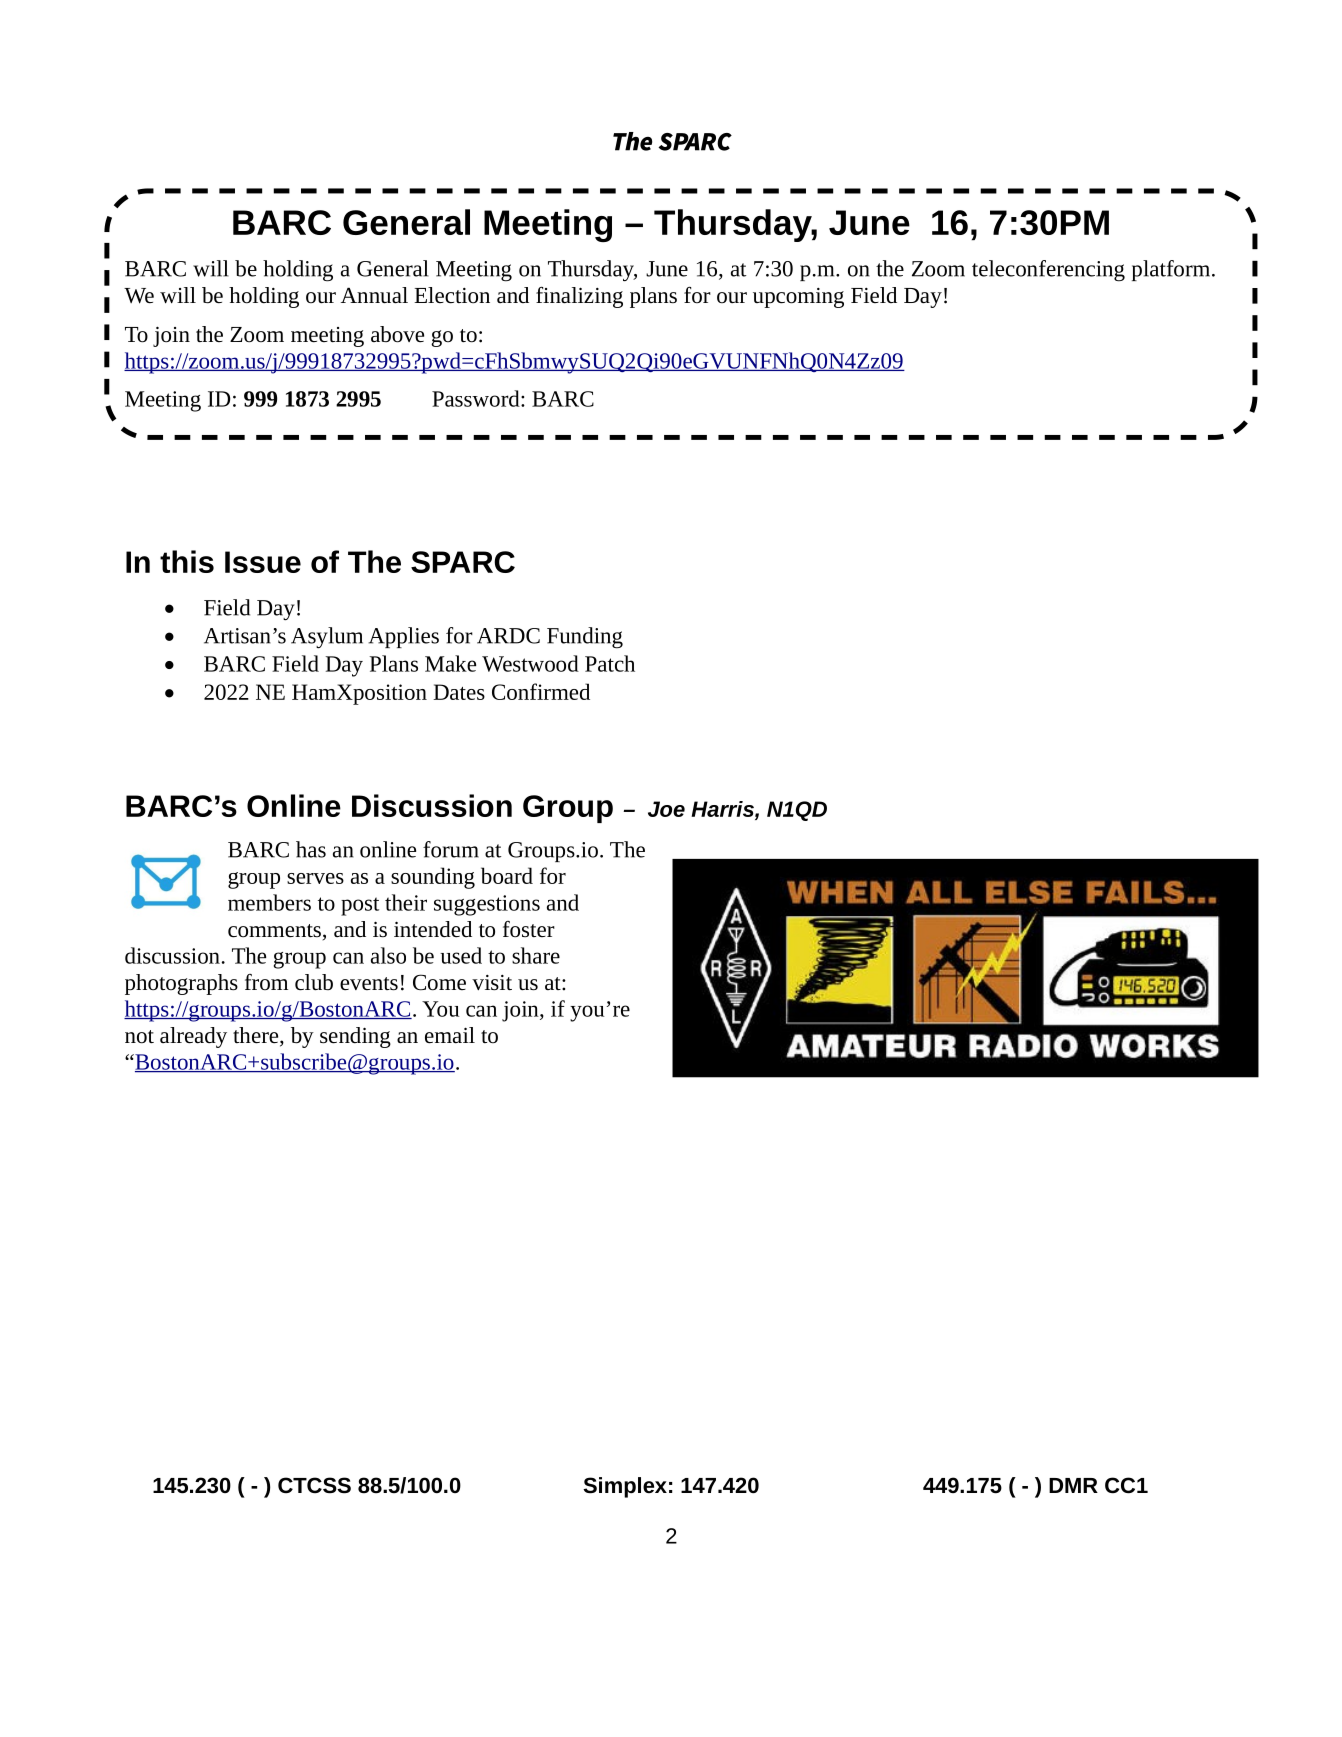 Image resolution: width=1342 pixels, height=1737 pixels. Describe the element at coordinates (374, 295) in the screenshot. I see `Annual` at that location.
